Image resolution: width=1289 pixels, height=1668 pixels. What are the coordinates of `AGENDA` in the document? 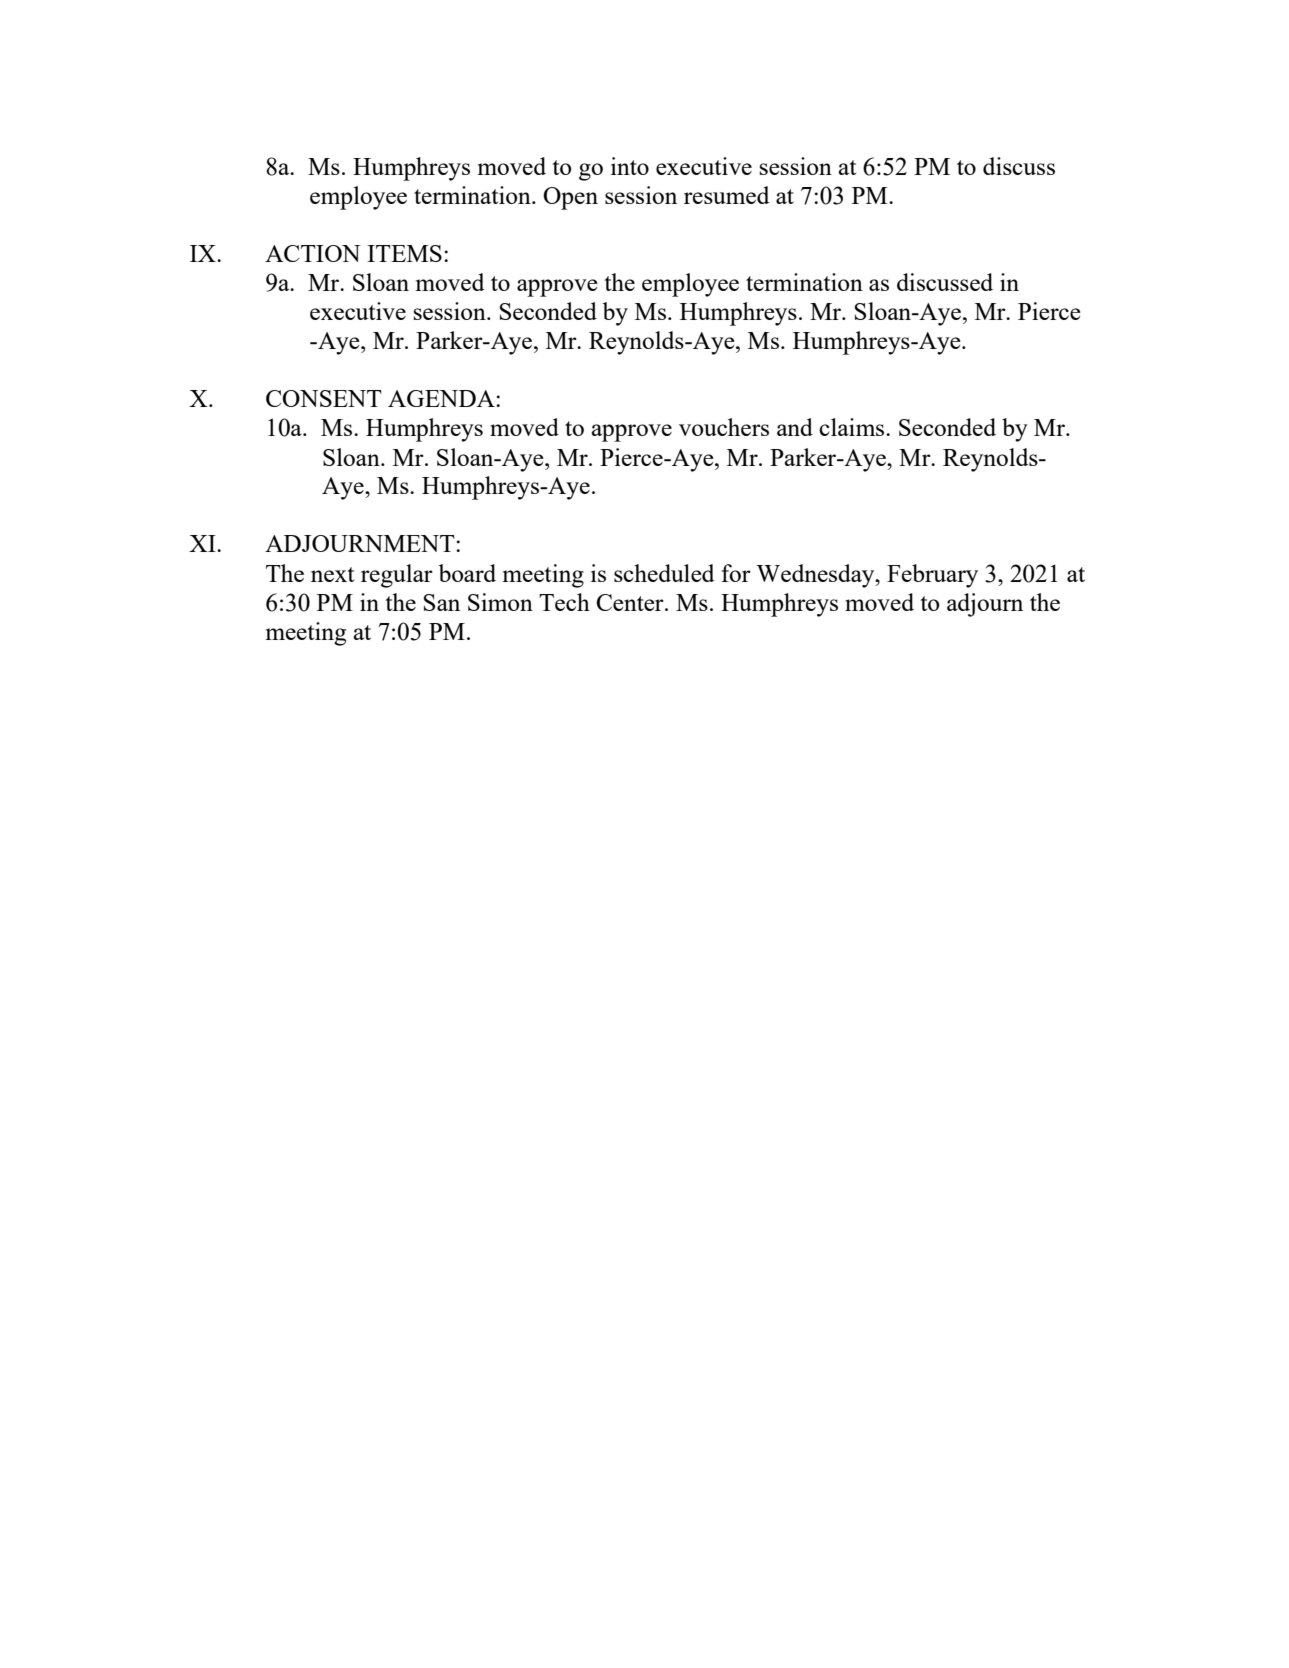 It's located at (442, 398).
